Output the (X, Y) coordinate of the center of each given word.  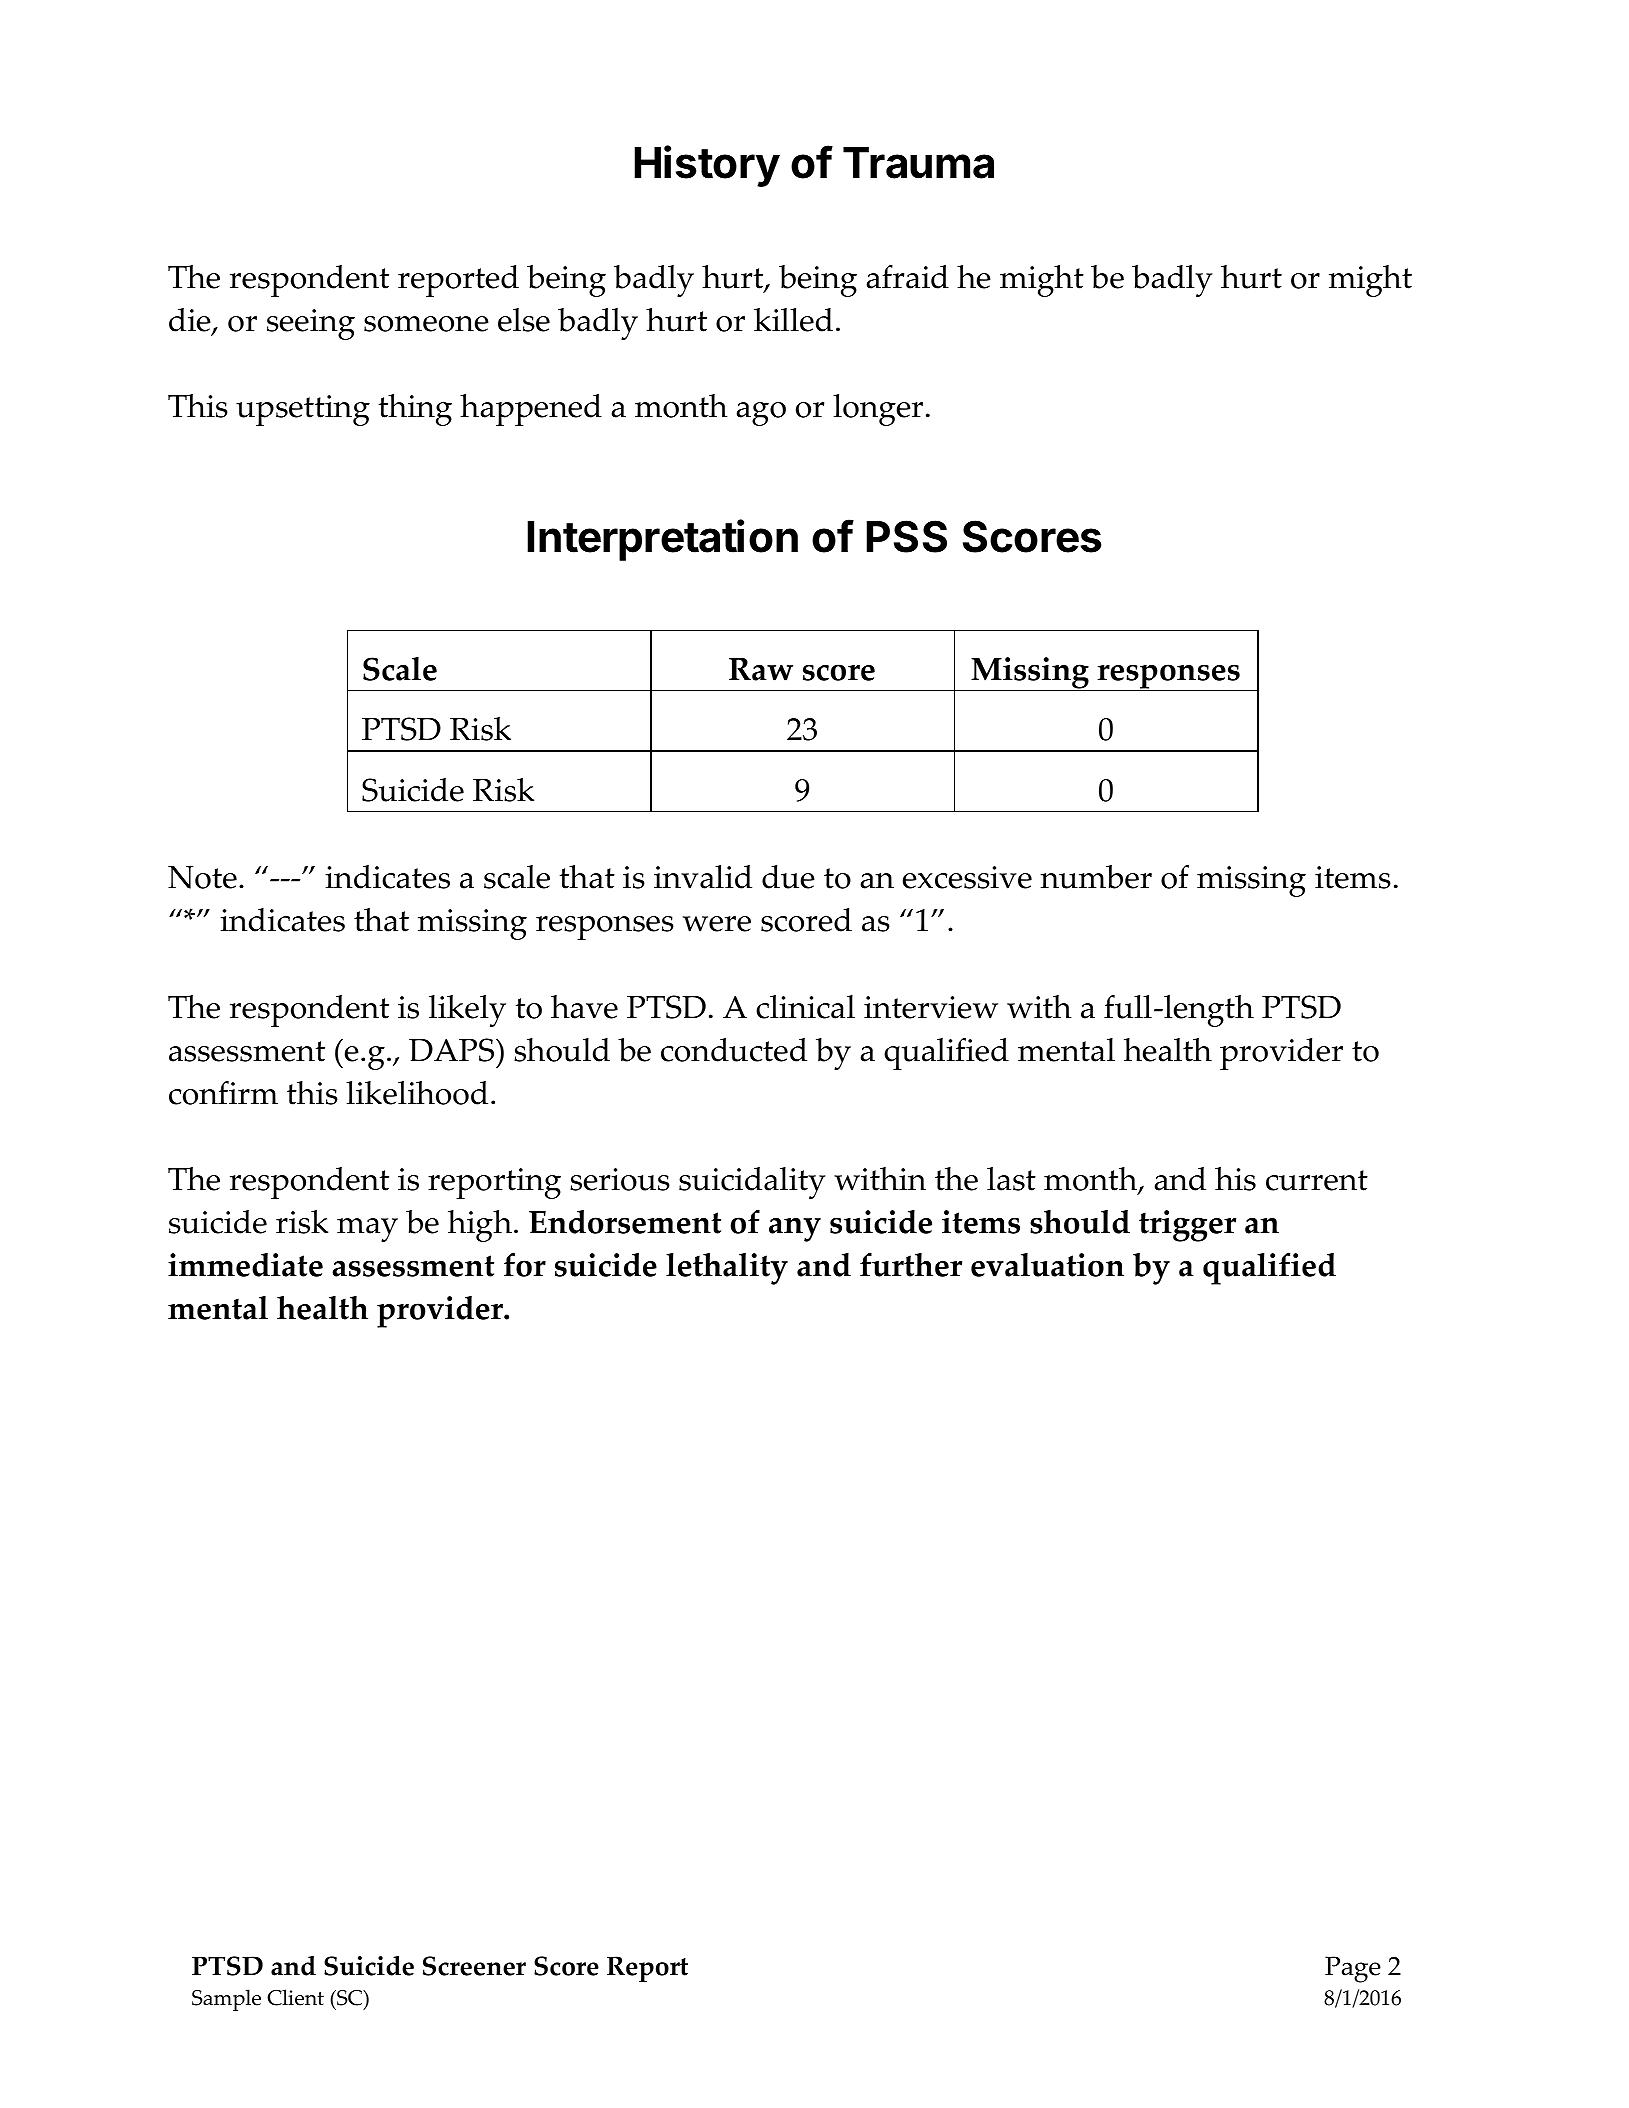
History (707, 166)
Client (295, 1997)
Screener (474, 1966)
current (1317, 1180)
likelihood (417, 1093)
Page (1353, 1969)
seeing (311, 324)
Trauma (918, 163)
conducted (734, 1050)
